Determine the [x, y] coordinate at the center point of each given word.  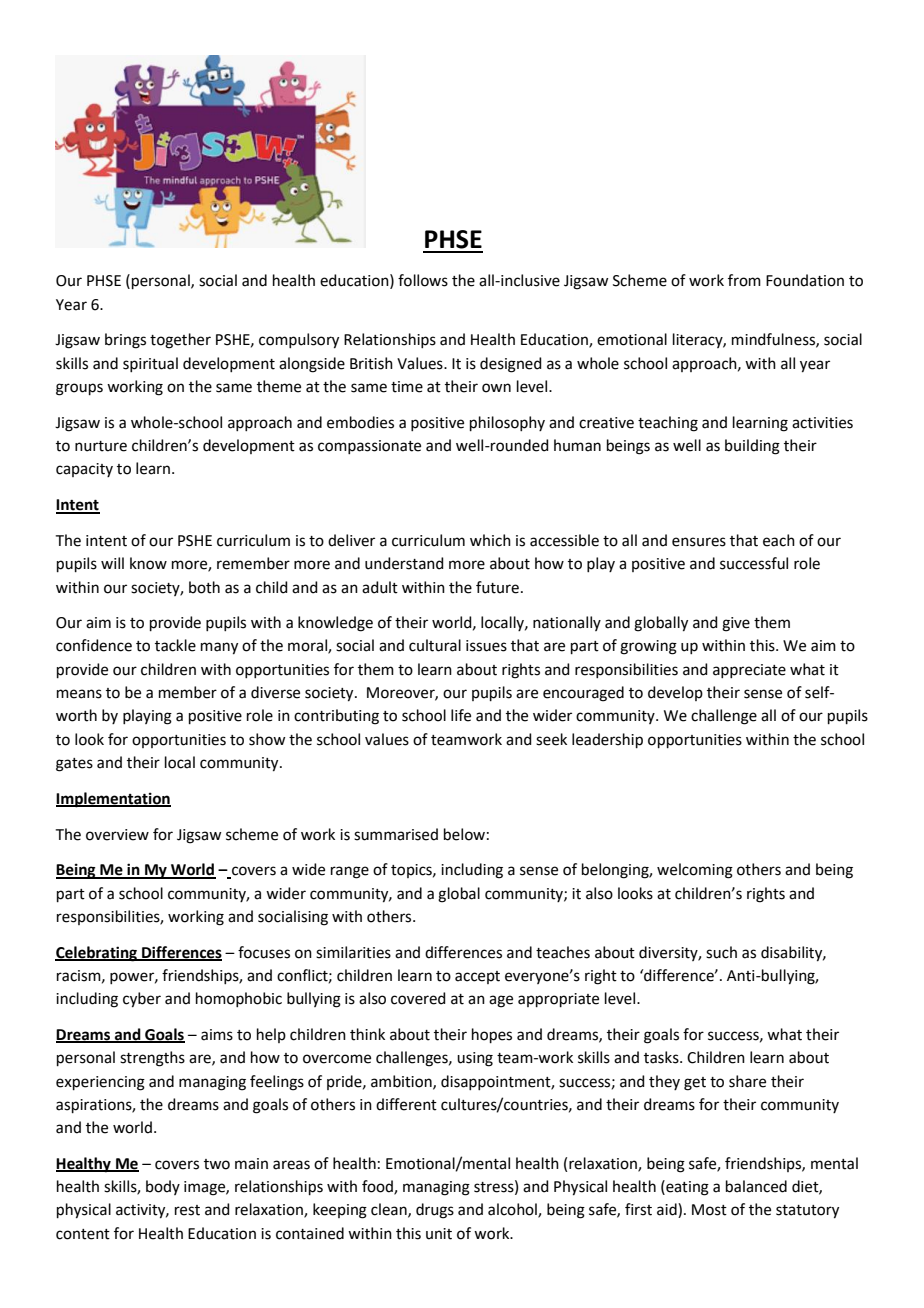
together [180, 341]
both [204, 587]
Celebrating [97, 954]
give [736, 624]
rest [187, 1210]
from [744, 280]
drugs [435, 1211]
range [350, 872]
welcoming [695, 871]
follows [423, 280]
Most [709, 1210]
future [497, 587]
